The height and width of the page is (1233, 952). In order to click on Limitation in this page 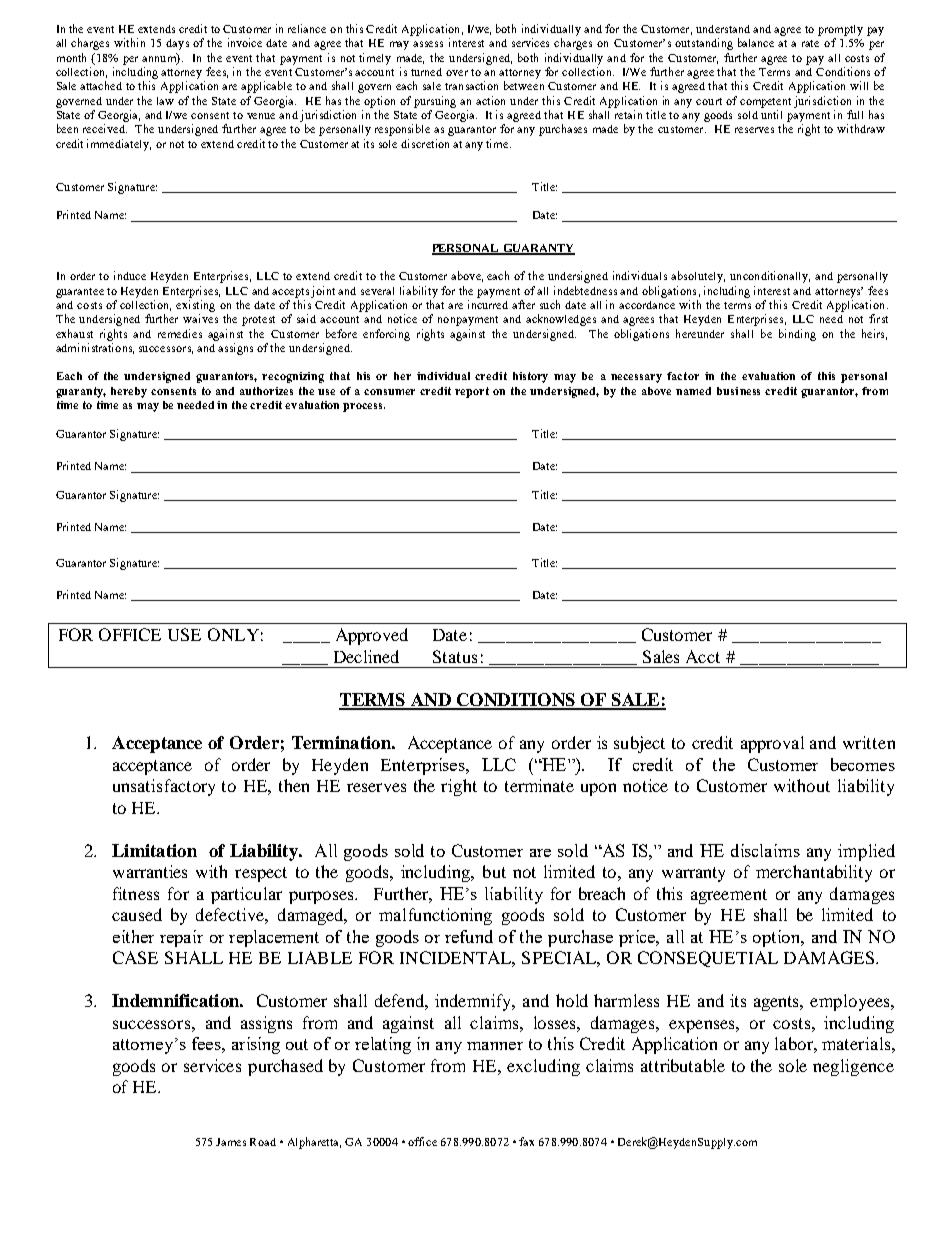, I will do `click(154, 850)`.
